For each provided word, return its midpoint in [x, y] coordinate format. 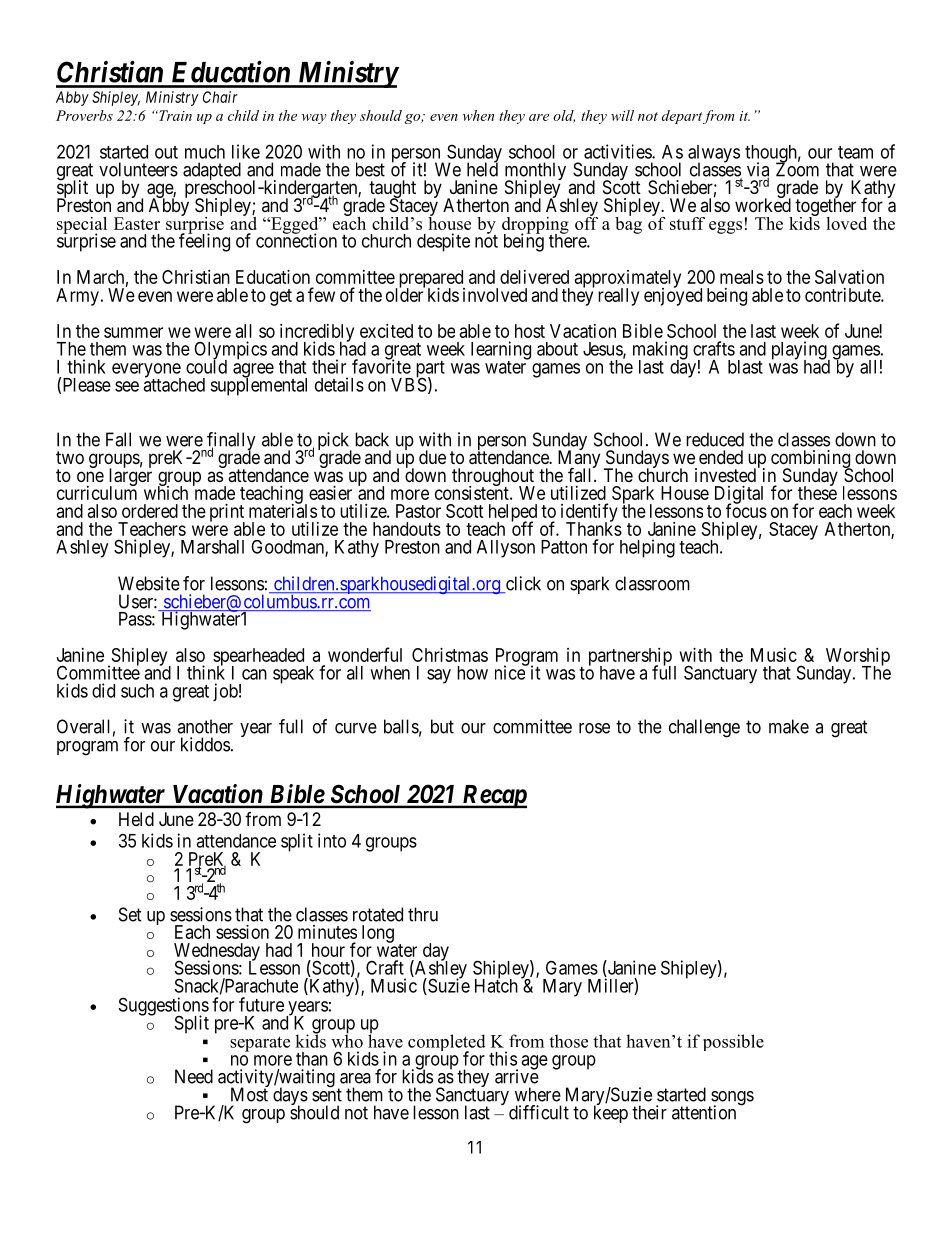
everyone [146, 371]
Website [149, 583]
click [522, 584]
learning [501, 351]
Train [174, 115]
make [789, 726]
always [714, 155]
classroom [652, 583]
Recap [493, 797]
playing [800, 351]
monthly [535, 172]
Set [130, 914]
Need [194, 1076]
